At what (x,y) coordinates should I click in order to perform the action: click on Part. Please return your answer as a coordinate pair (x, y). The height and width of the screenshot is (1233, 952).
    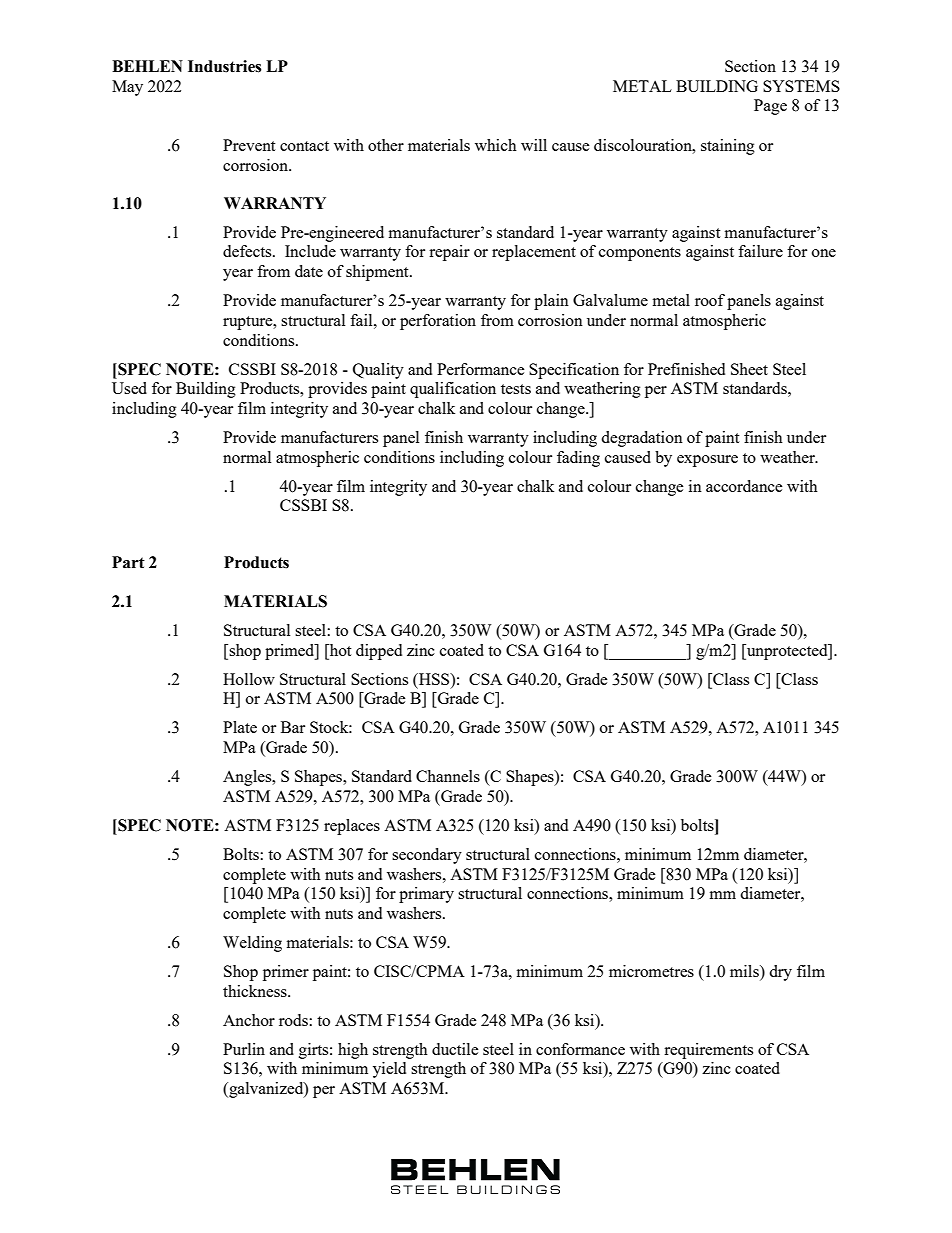
    Looking at the image, I should click on (128, 562).
